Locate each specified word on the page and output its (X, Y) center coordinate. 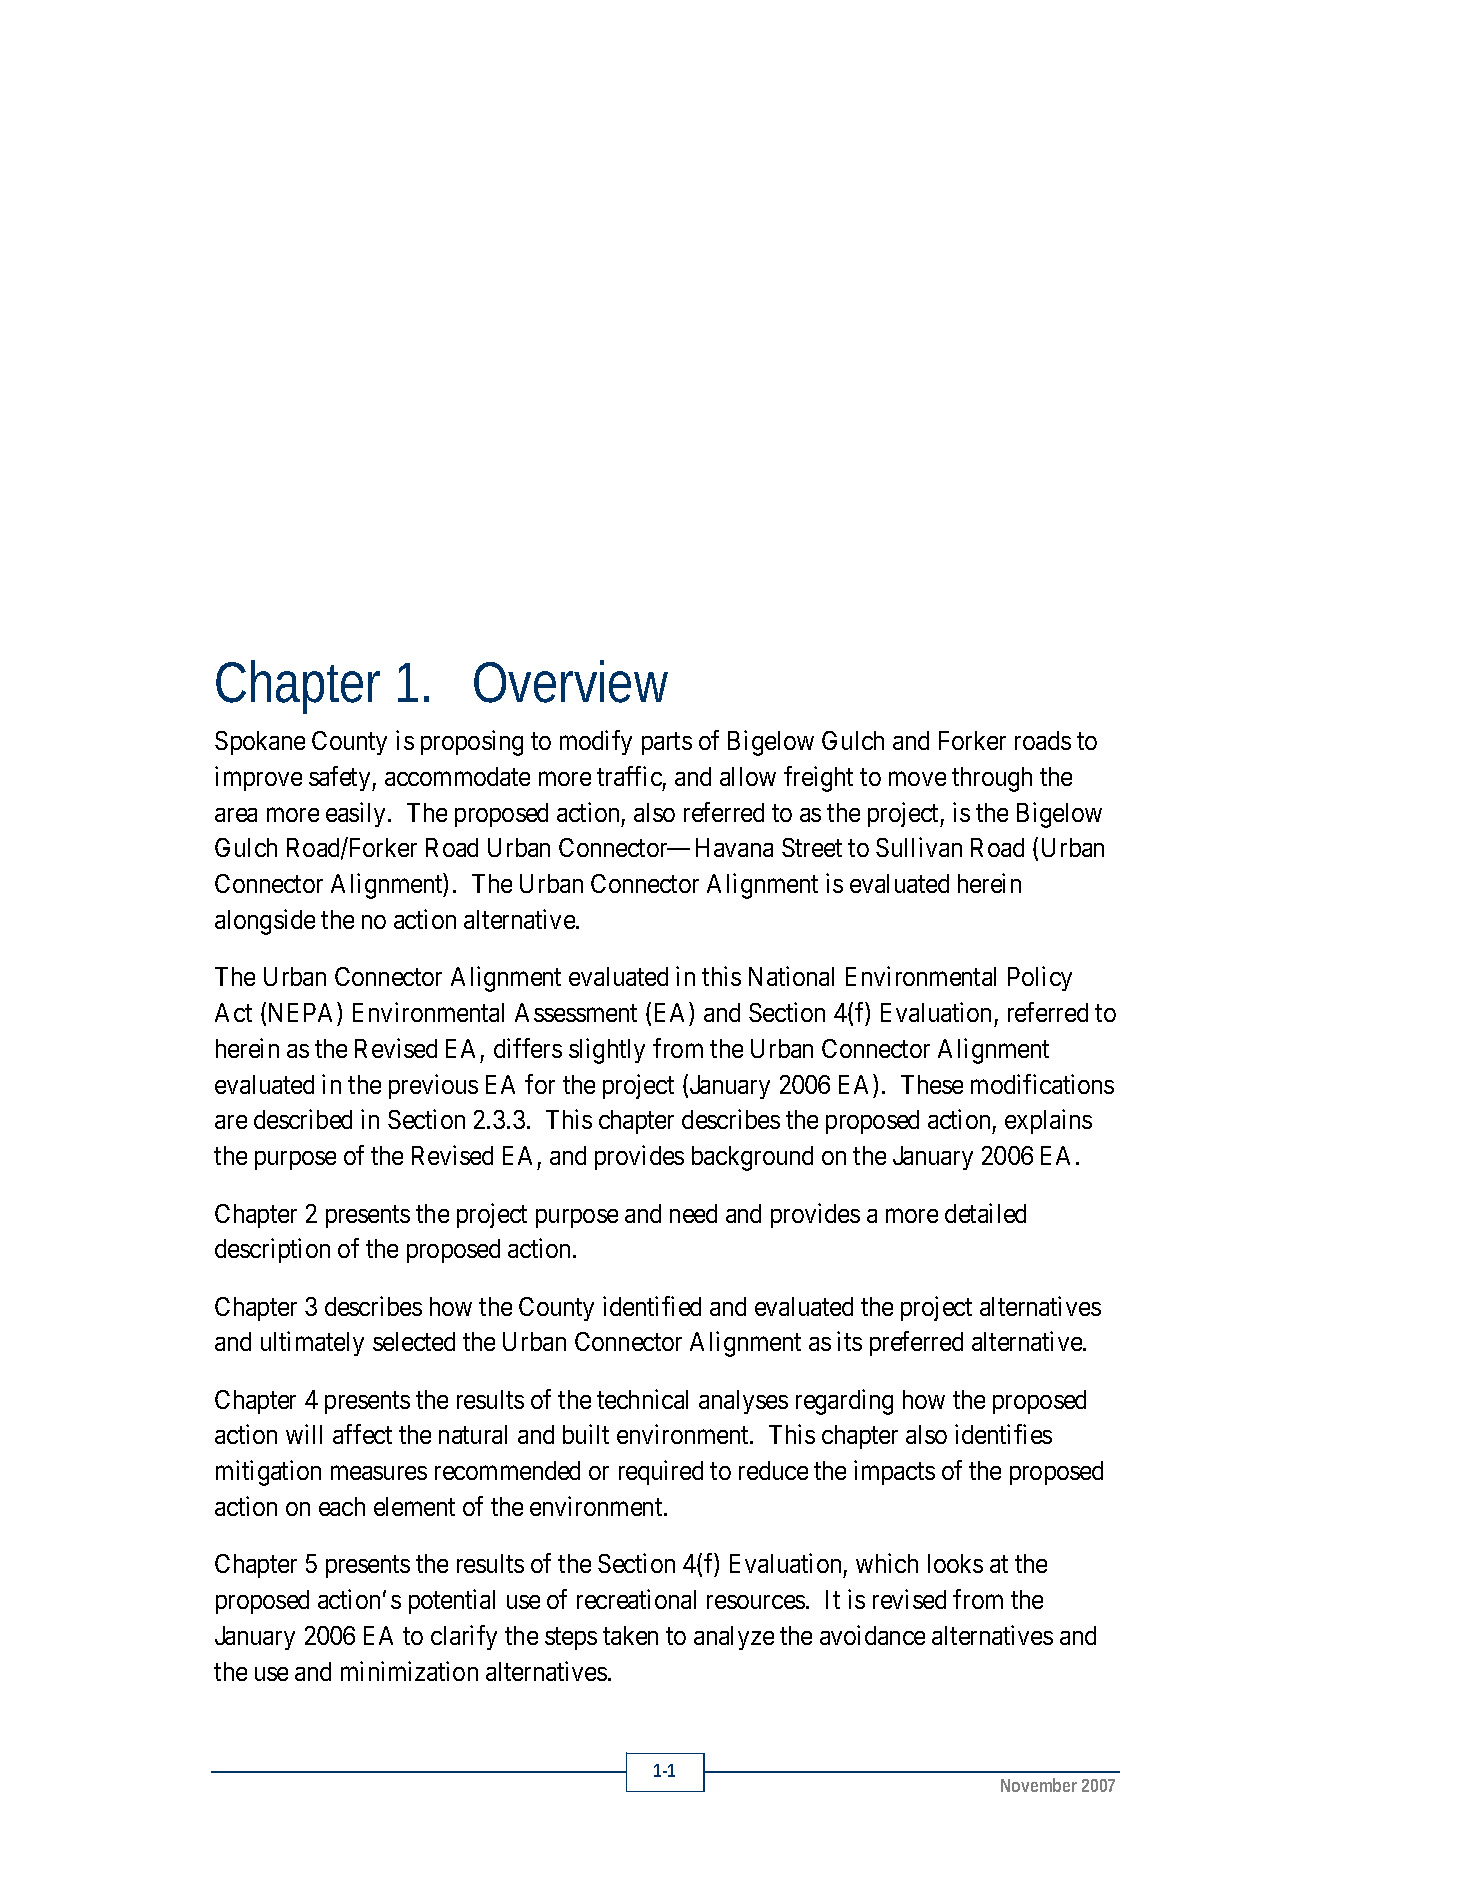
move (917, 779)
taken (630, 1635)
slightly (607, 1051)
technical (642, 1399)
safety (341, 778)
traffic (629, 776)
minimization (409, 1671)
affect (362, 1434)
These (932, 1084)
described (303, 1119)
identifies (1003, 1434)
